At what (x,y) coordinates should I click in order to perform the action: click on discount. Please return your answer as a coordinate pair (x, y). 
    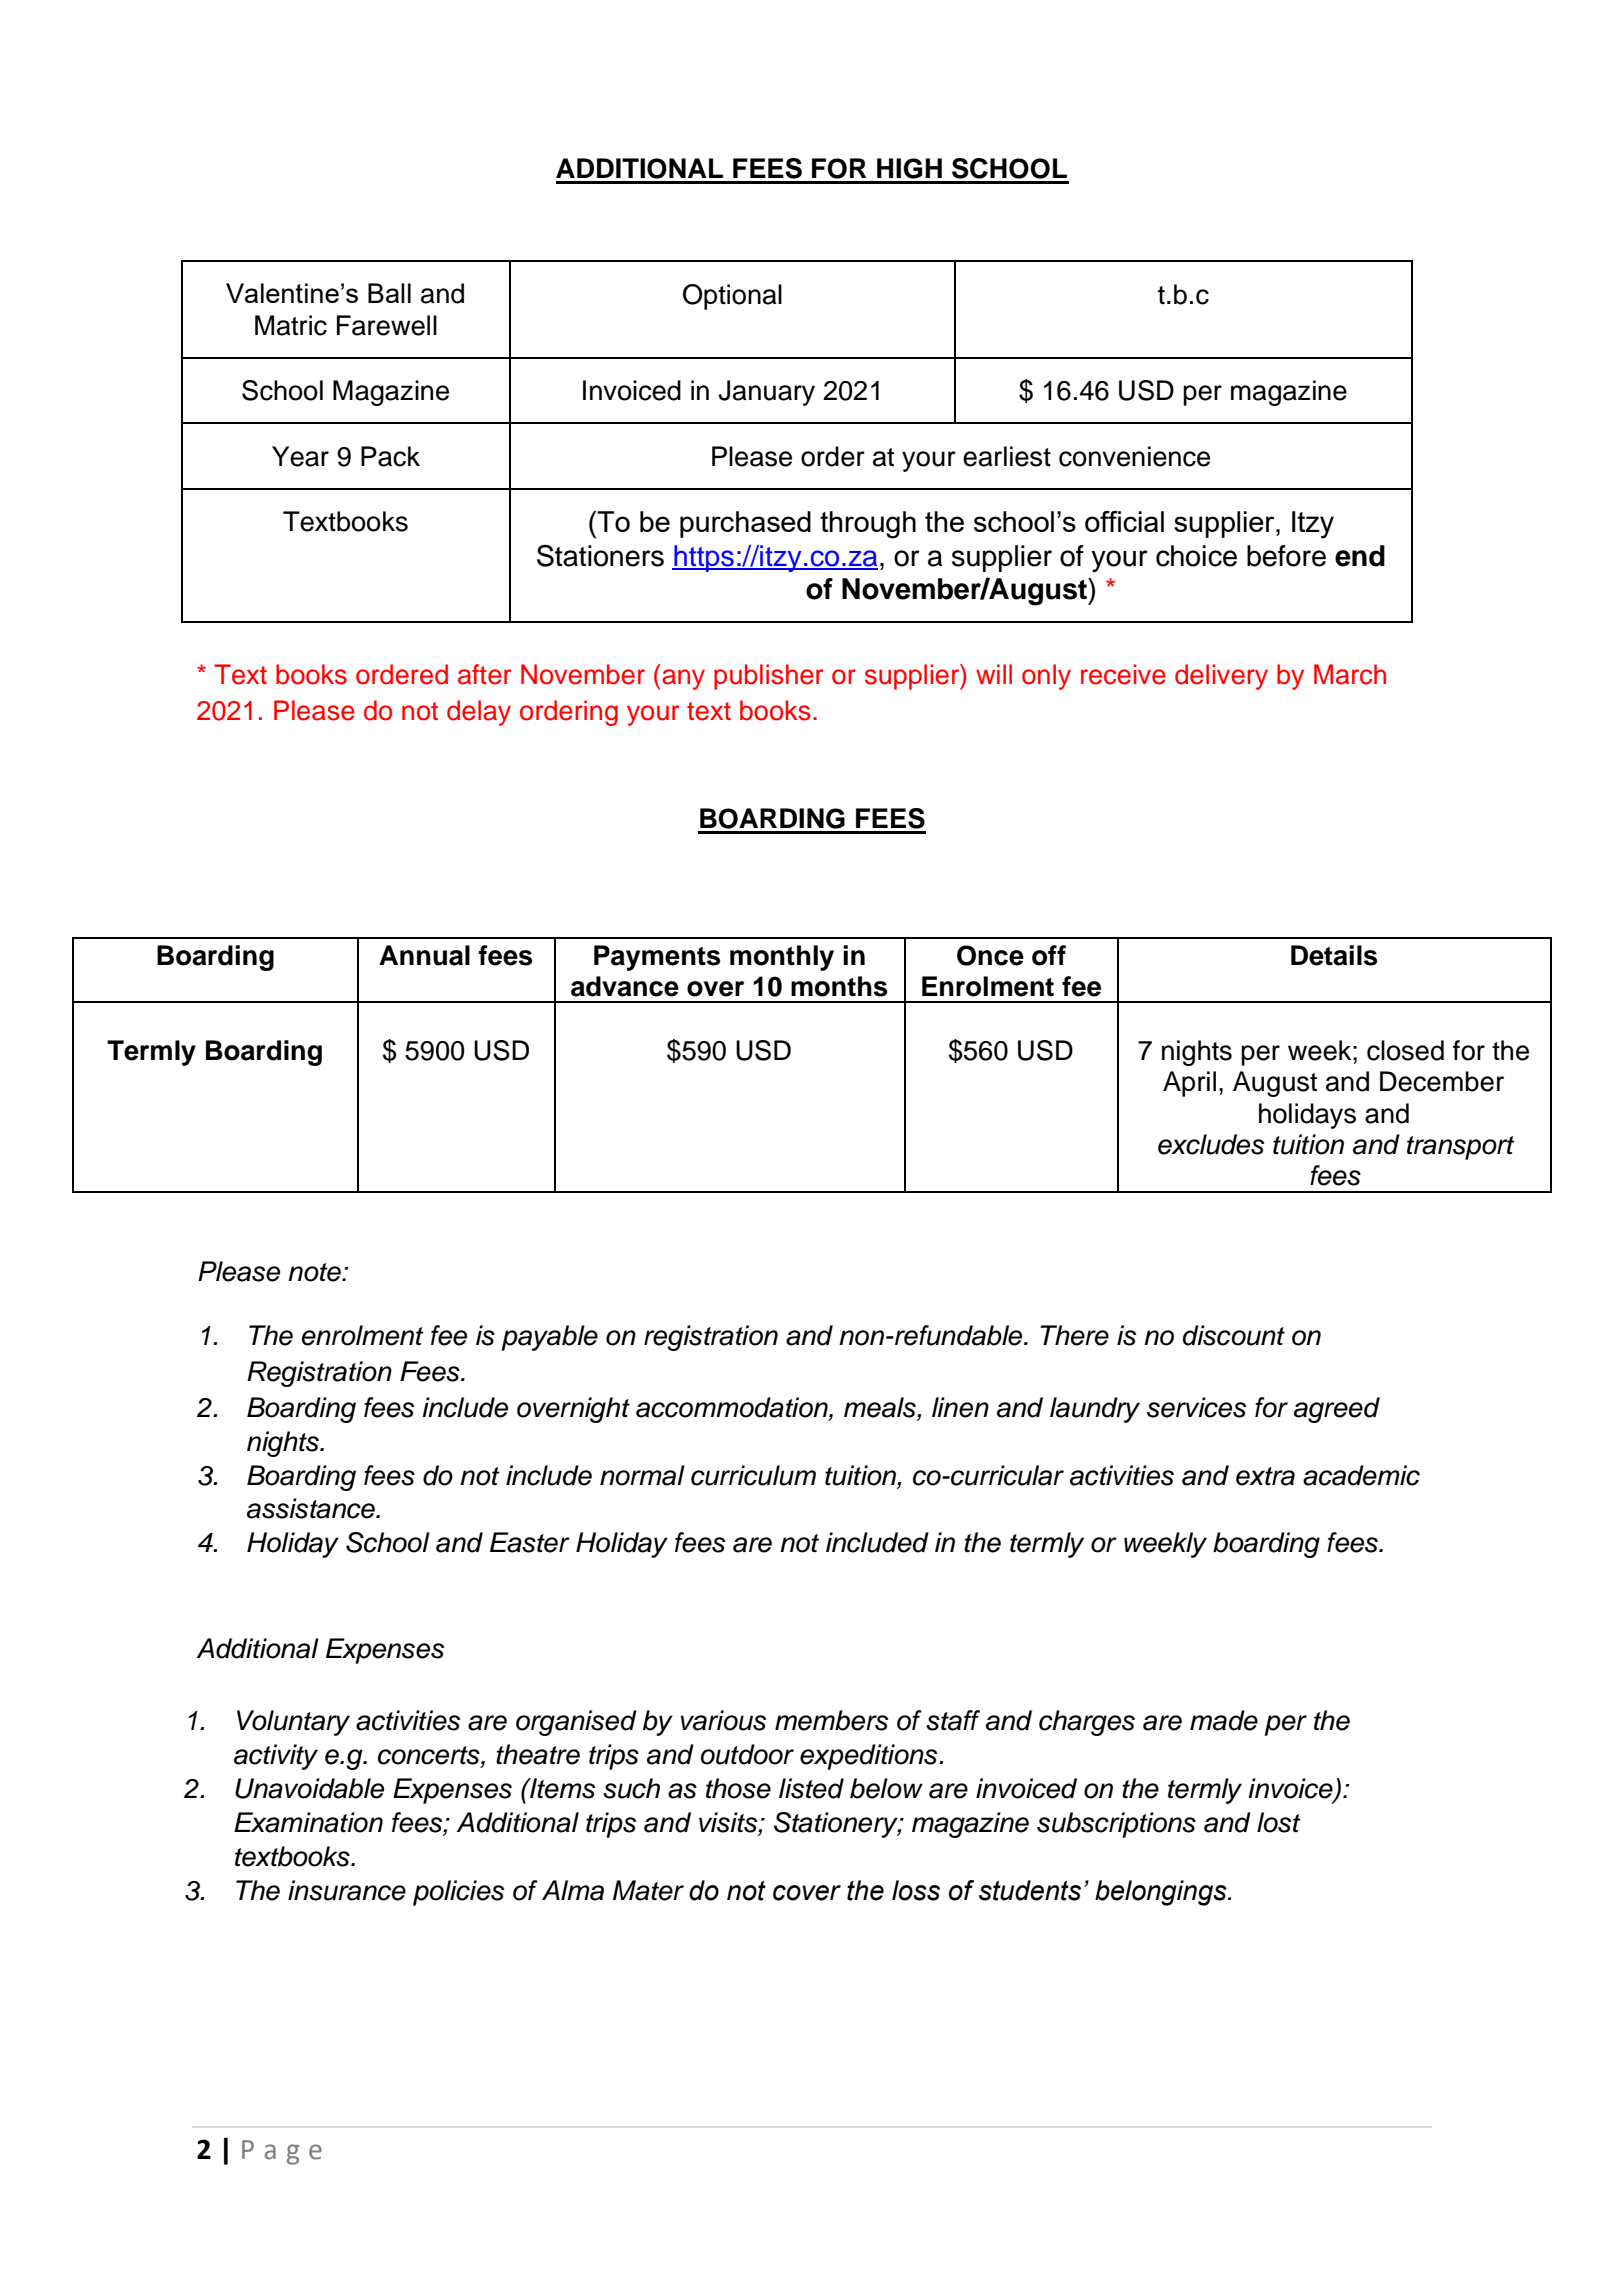
    Looking at the image, I should click on (1234, 1335).
